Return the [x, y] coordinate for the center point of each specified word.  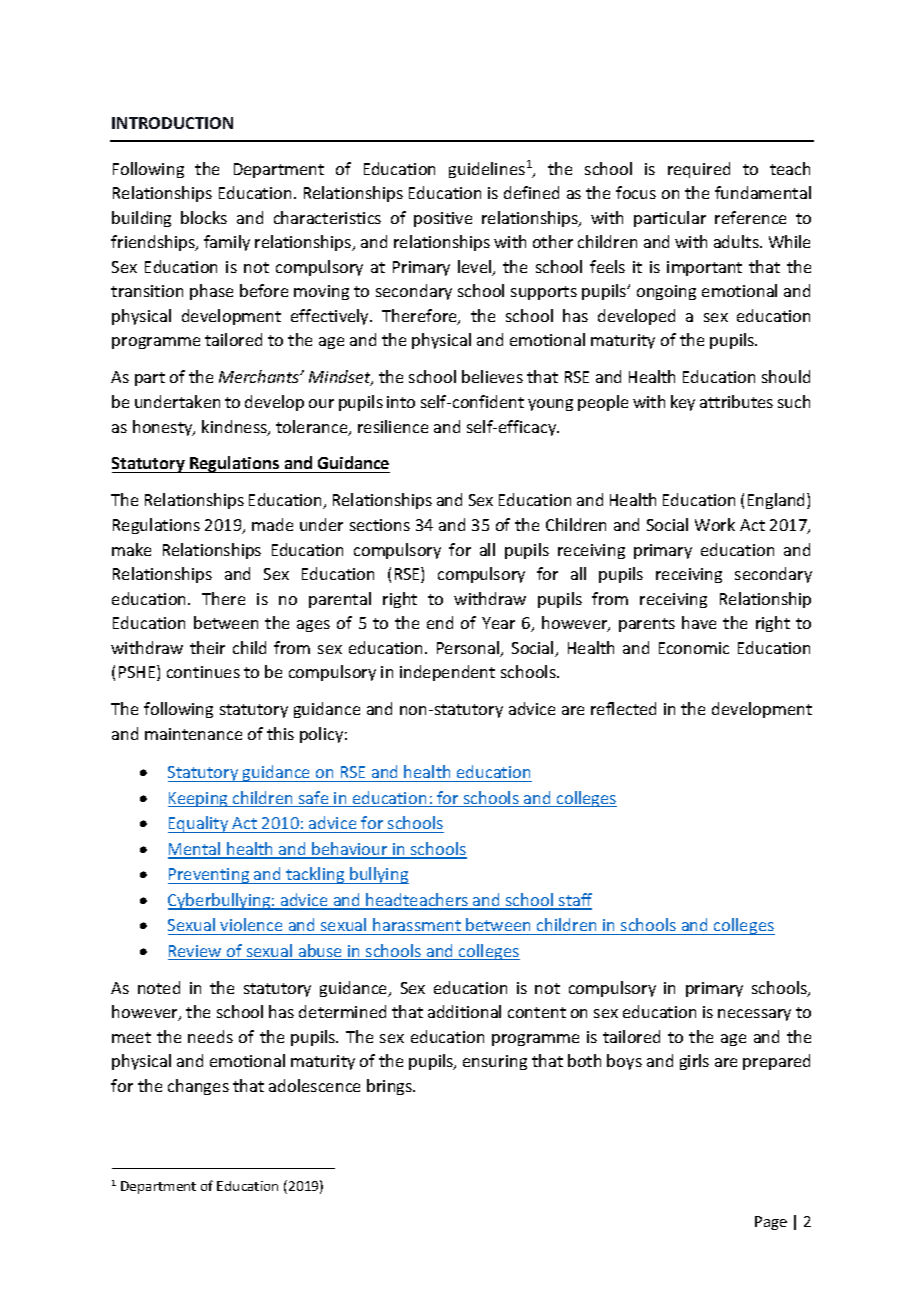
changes [198, 1087]
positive [443, 219]
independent [447, 673]
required [699, 170]
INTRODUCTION [172, 123]
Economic [694, 648]
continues [203, 672]
